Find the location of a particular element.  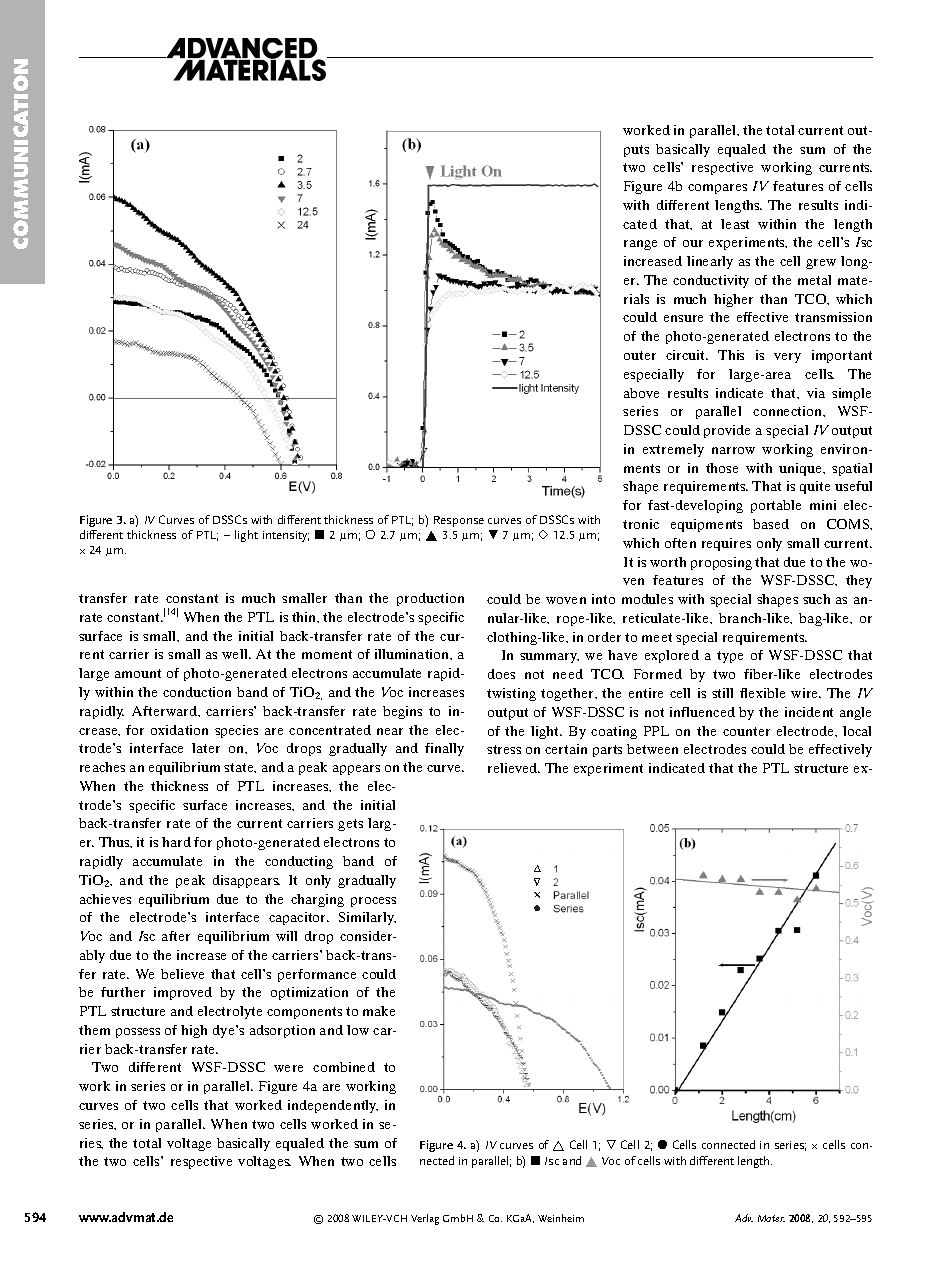

conduction is located at coordinates (197, 692).
